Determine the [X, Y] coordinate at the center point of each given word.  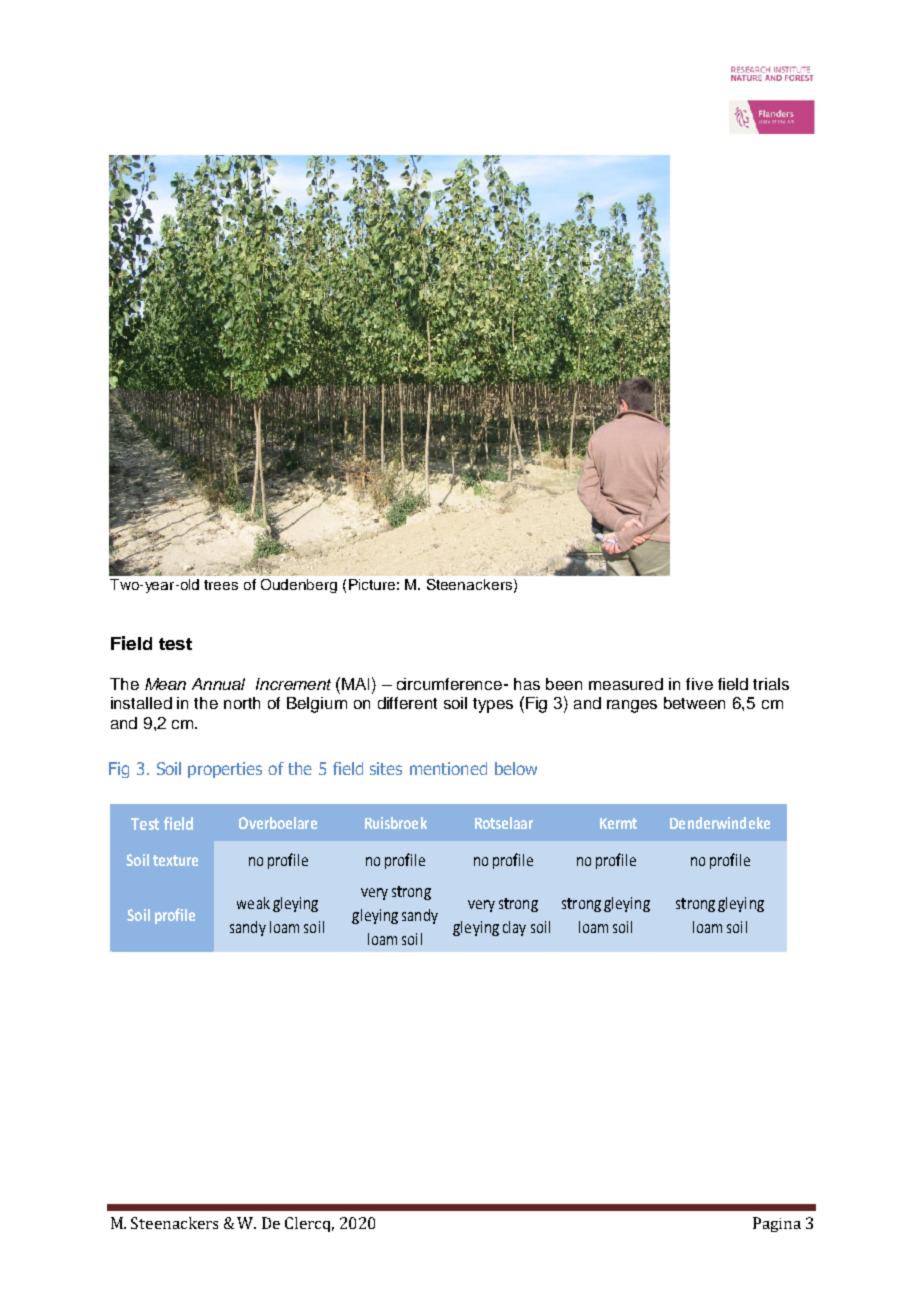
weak [253, 903]
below [516, 768]
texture [175, 860]
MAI [355, 684]
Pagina [777, 1224]
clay [514, 928]
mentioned [448, 768]
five [699, 684]
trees [221, 585]
